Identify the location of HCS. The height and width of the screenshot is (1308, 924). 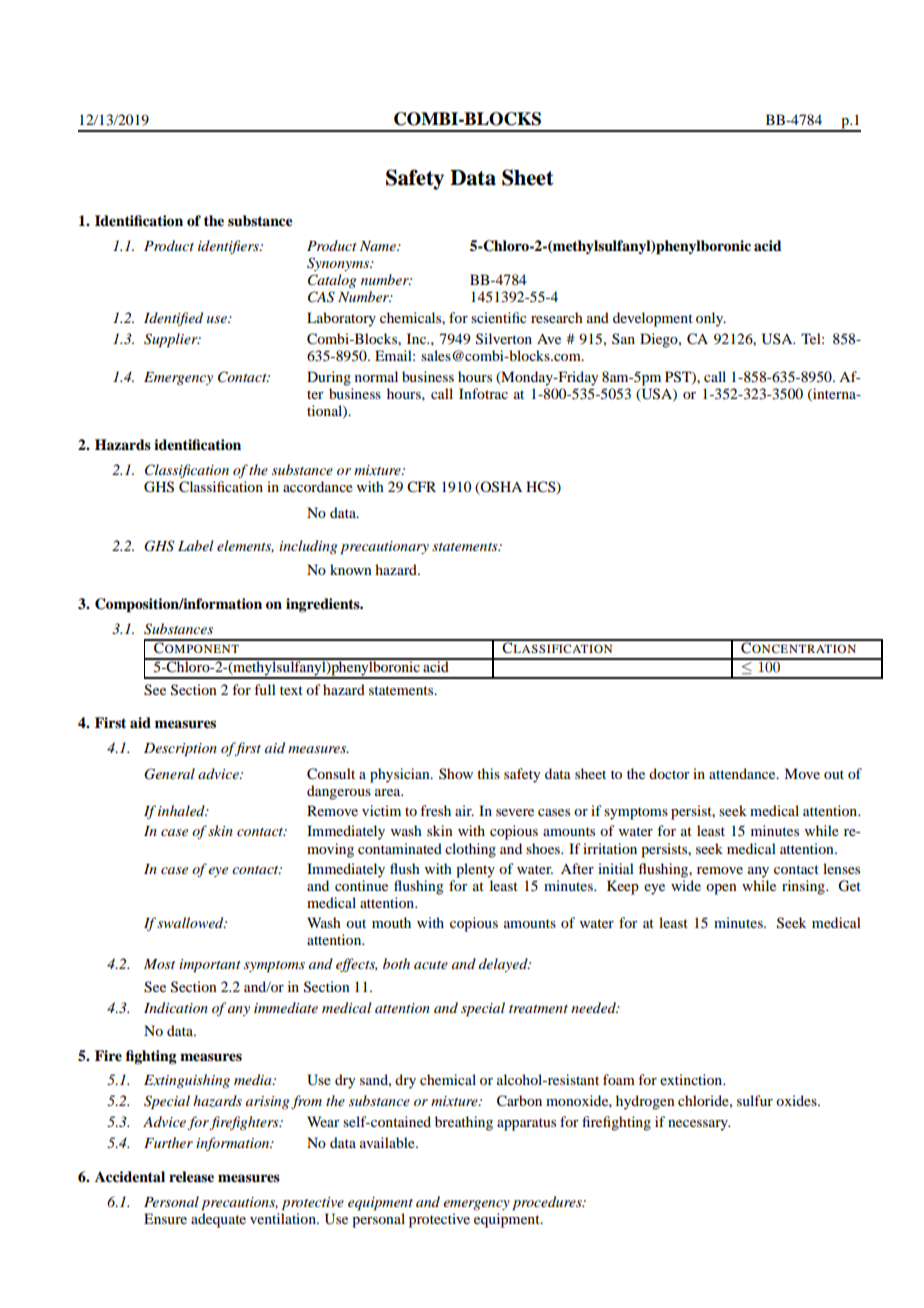
(542, 487).
